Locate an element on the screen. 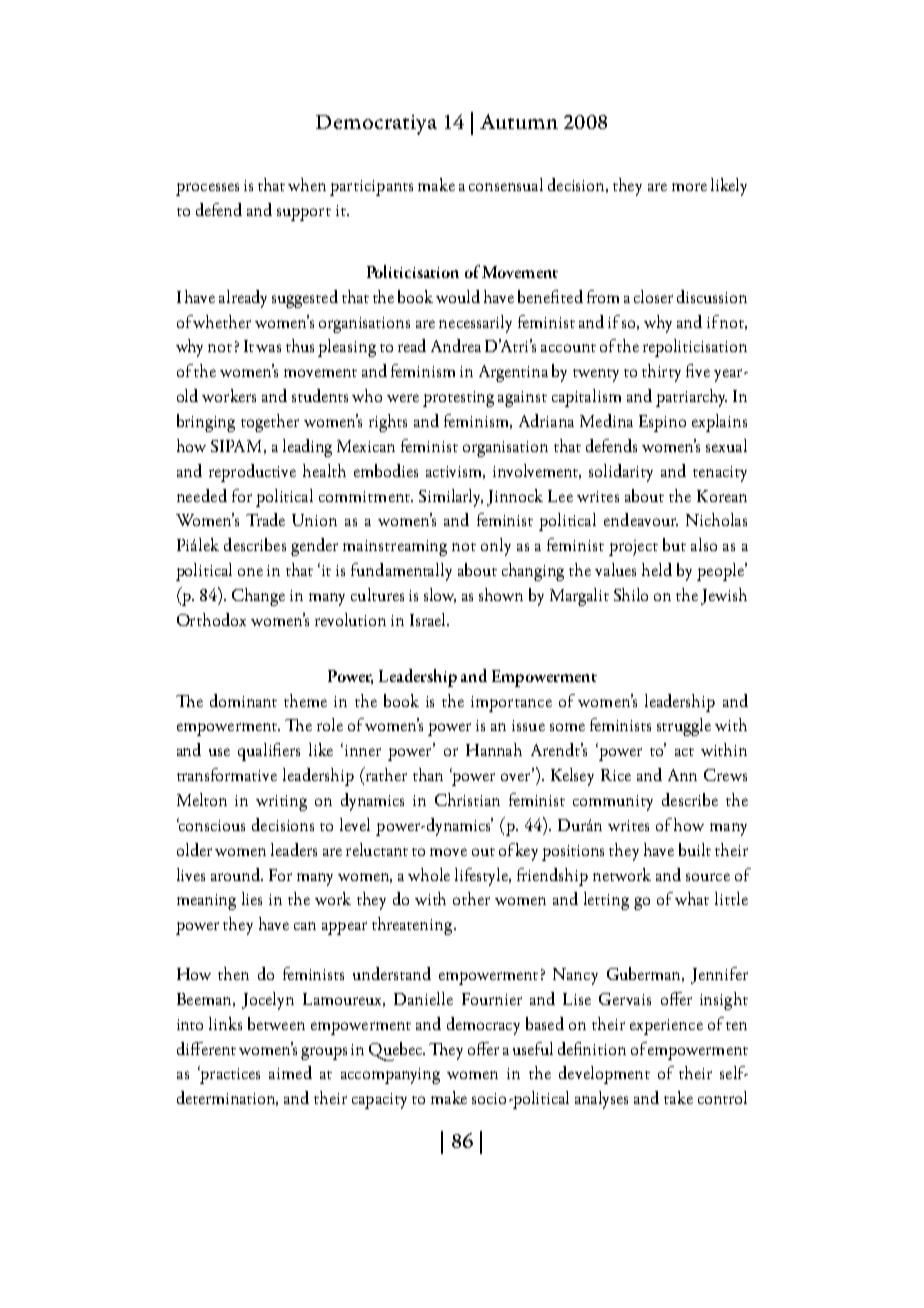  slow is located at coordinates (440, 595).
